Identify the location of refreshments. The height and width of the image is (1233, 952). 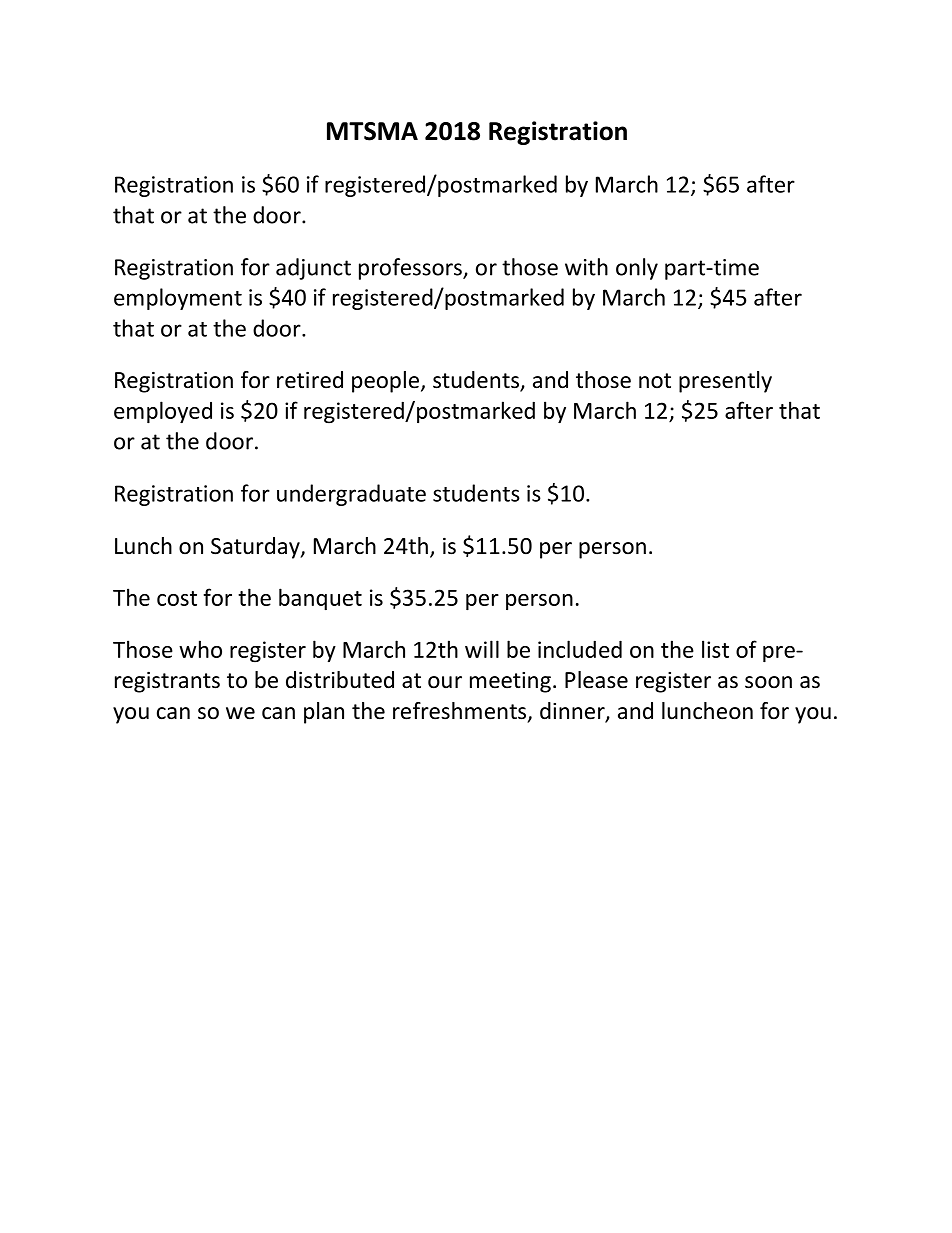
(461, 712).
